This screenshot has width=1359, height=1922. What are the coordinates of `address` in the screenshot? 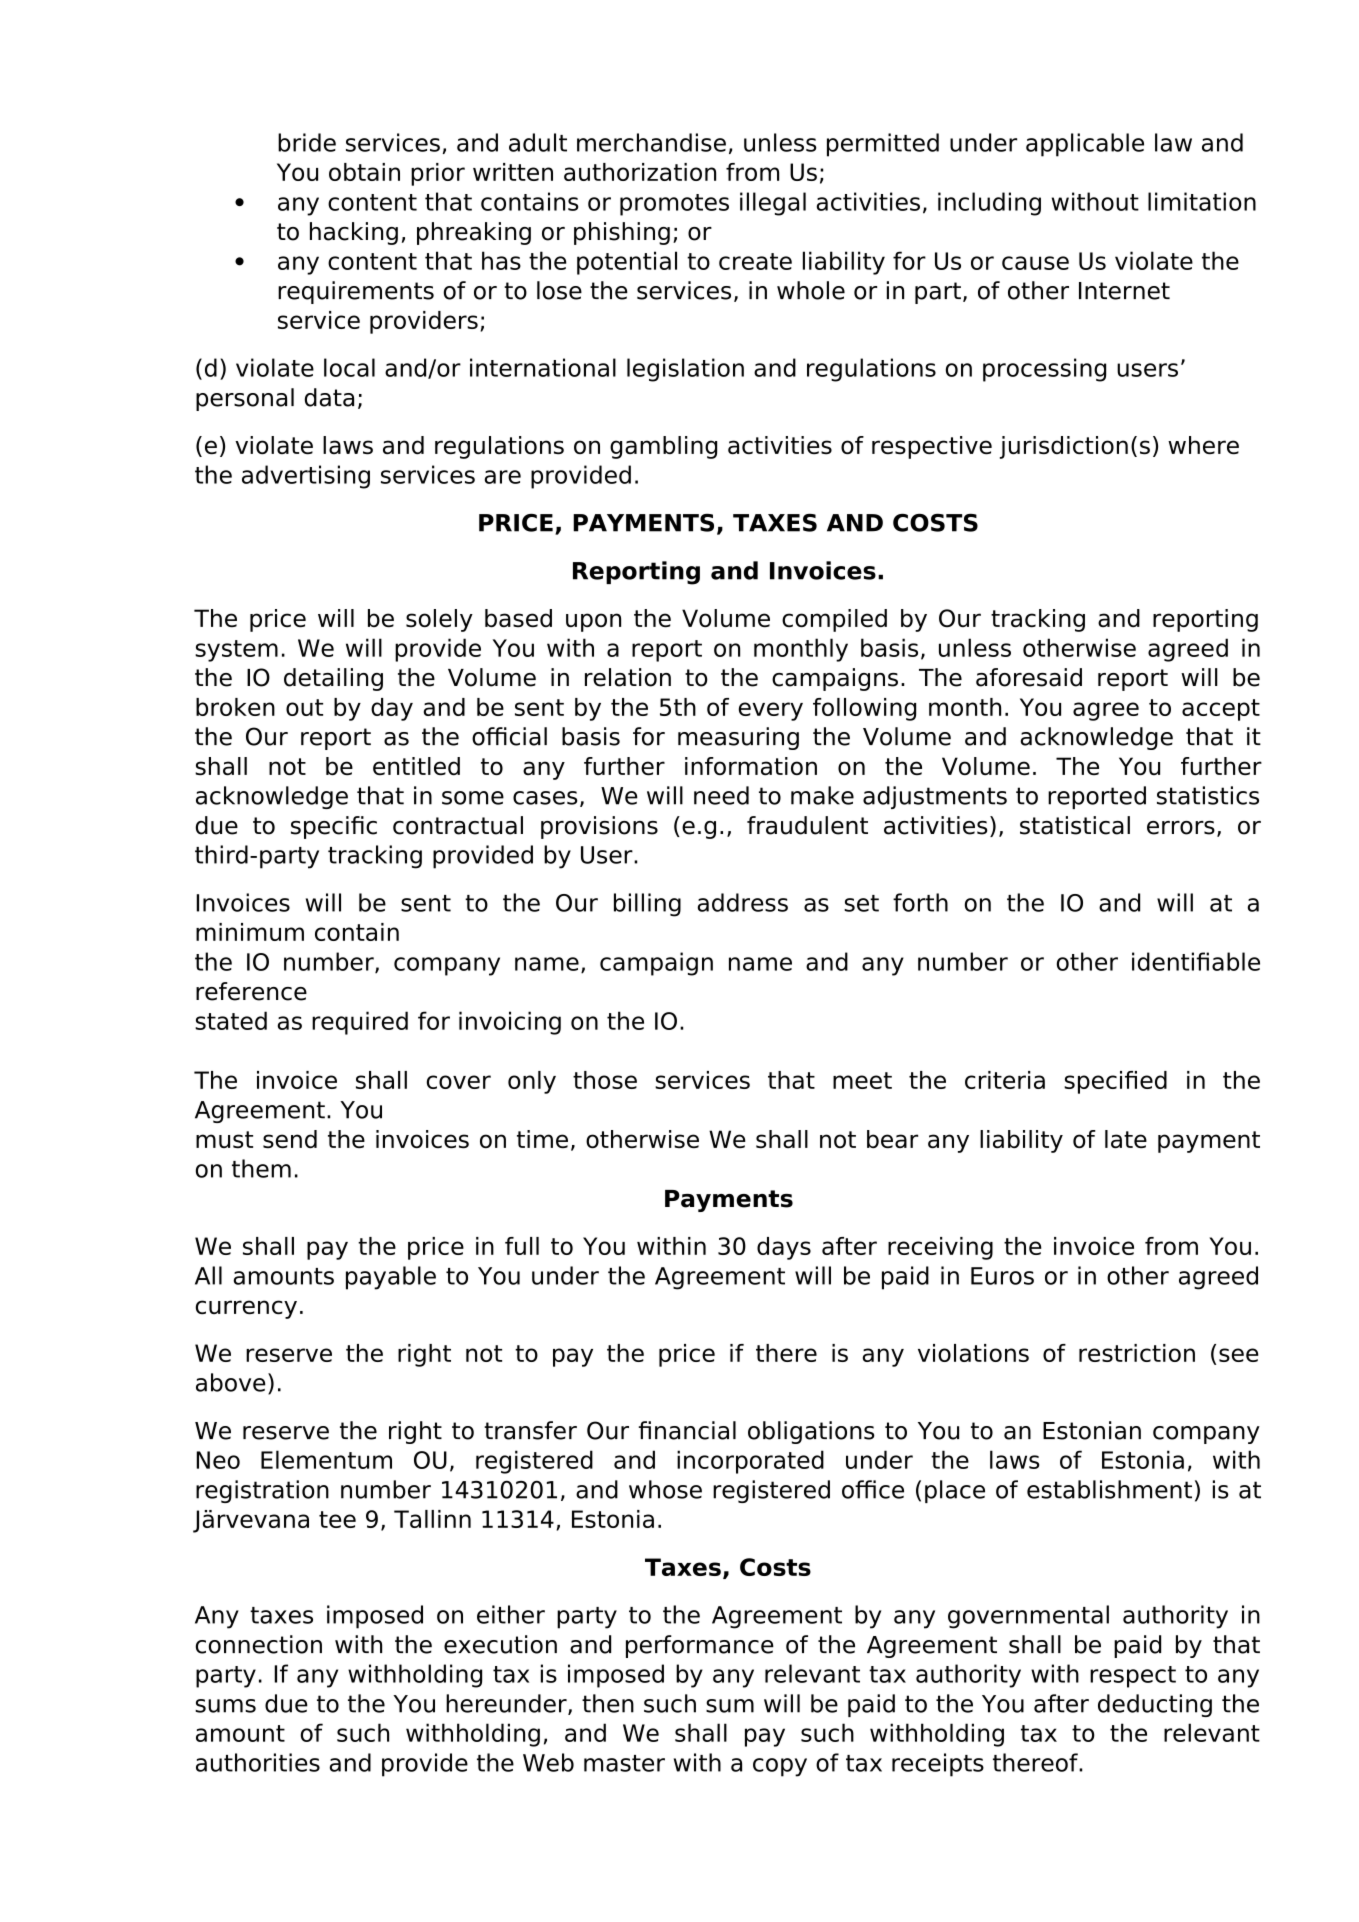 It's located at (743, 902).
